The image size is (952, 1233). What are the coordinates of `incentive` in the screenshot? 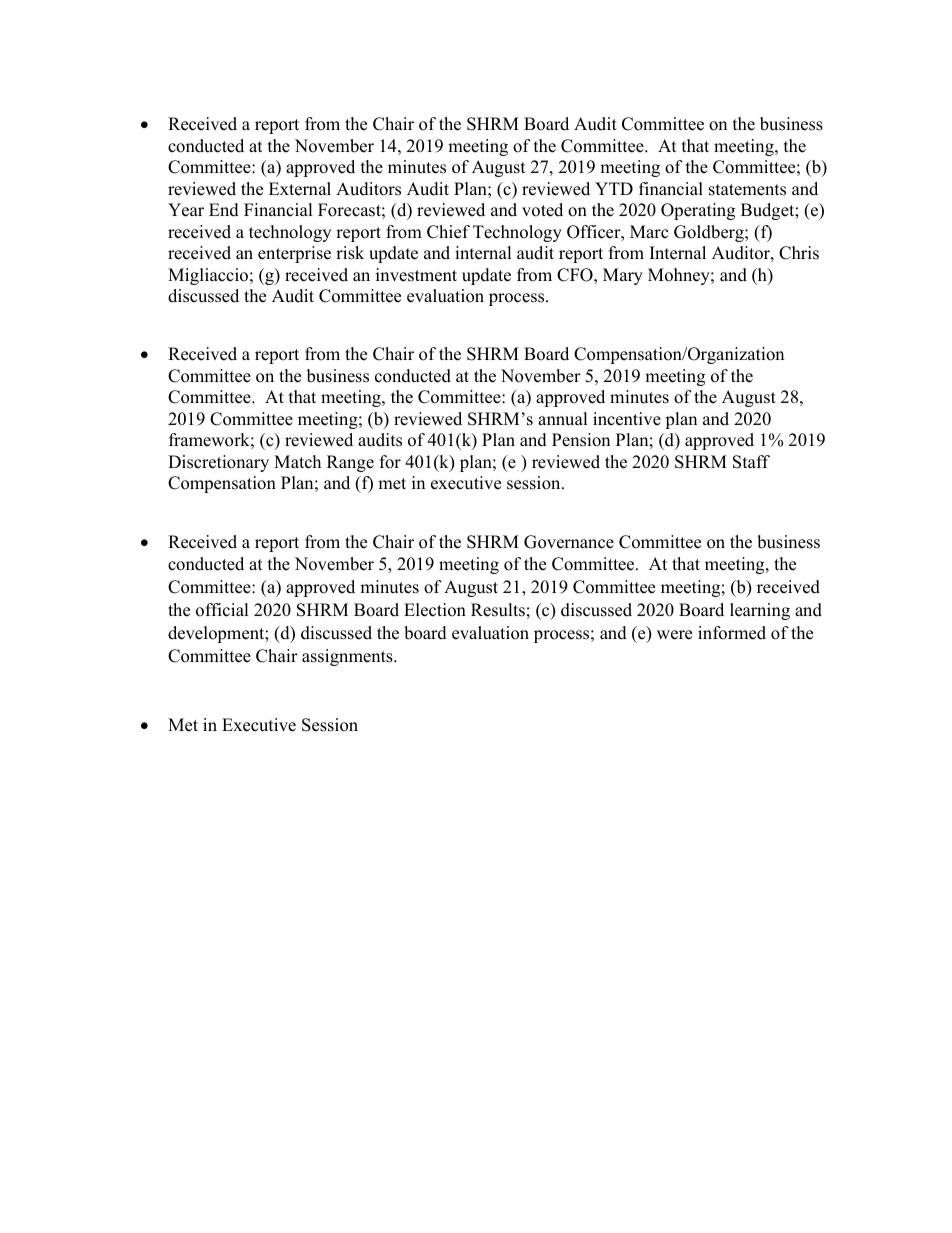 It's located at (627, 419).
